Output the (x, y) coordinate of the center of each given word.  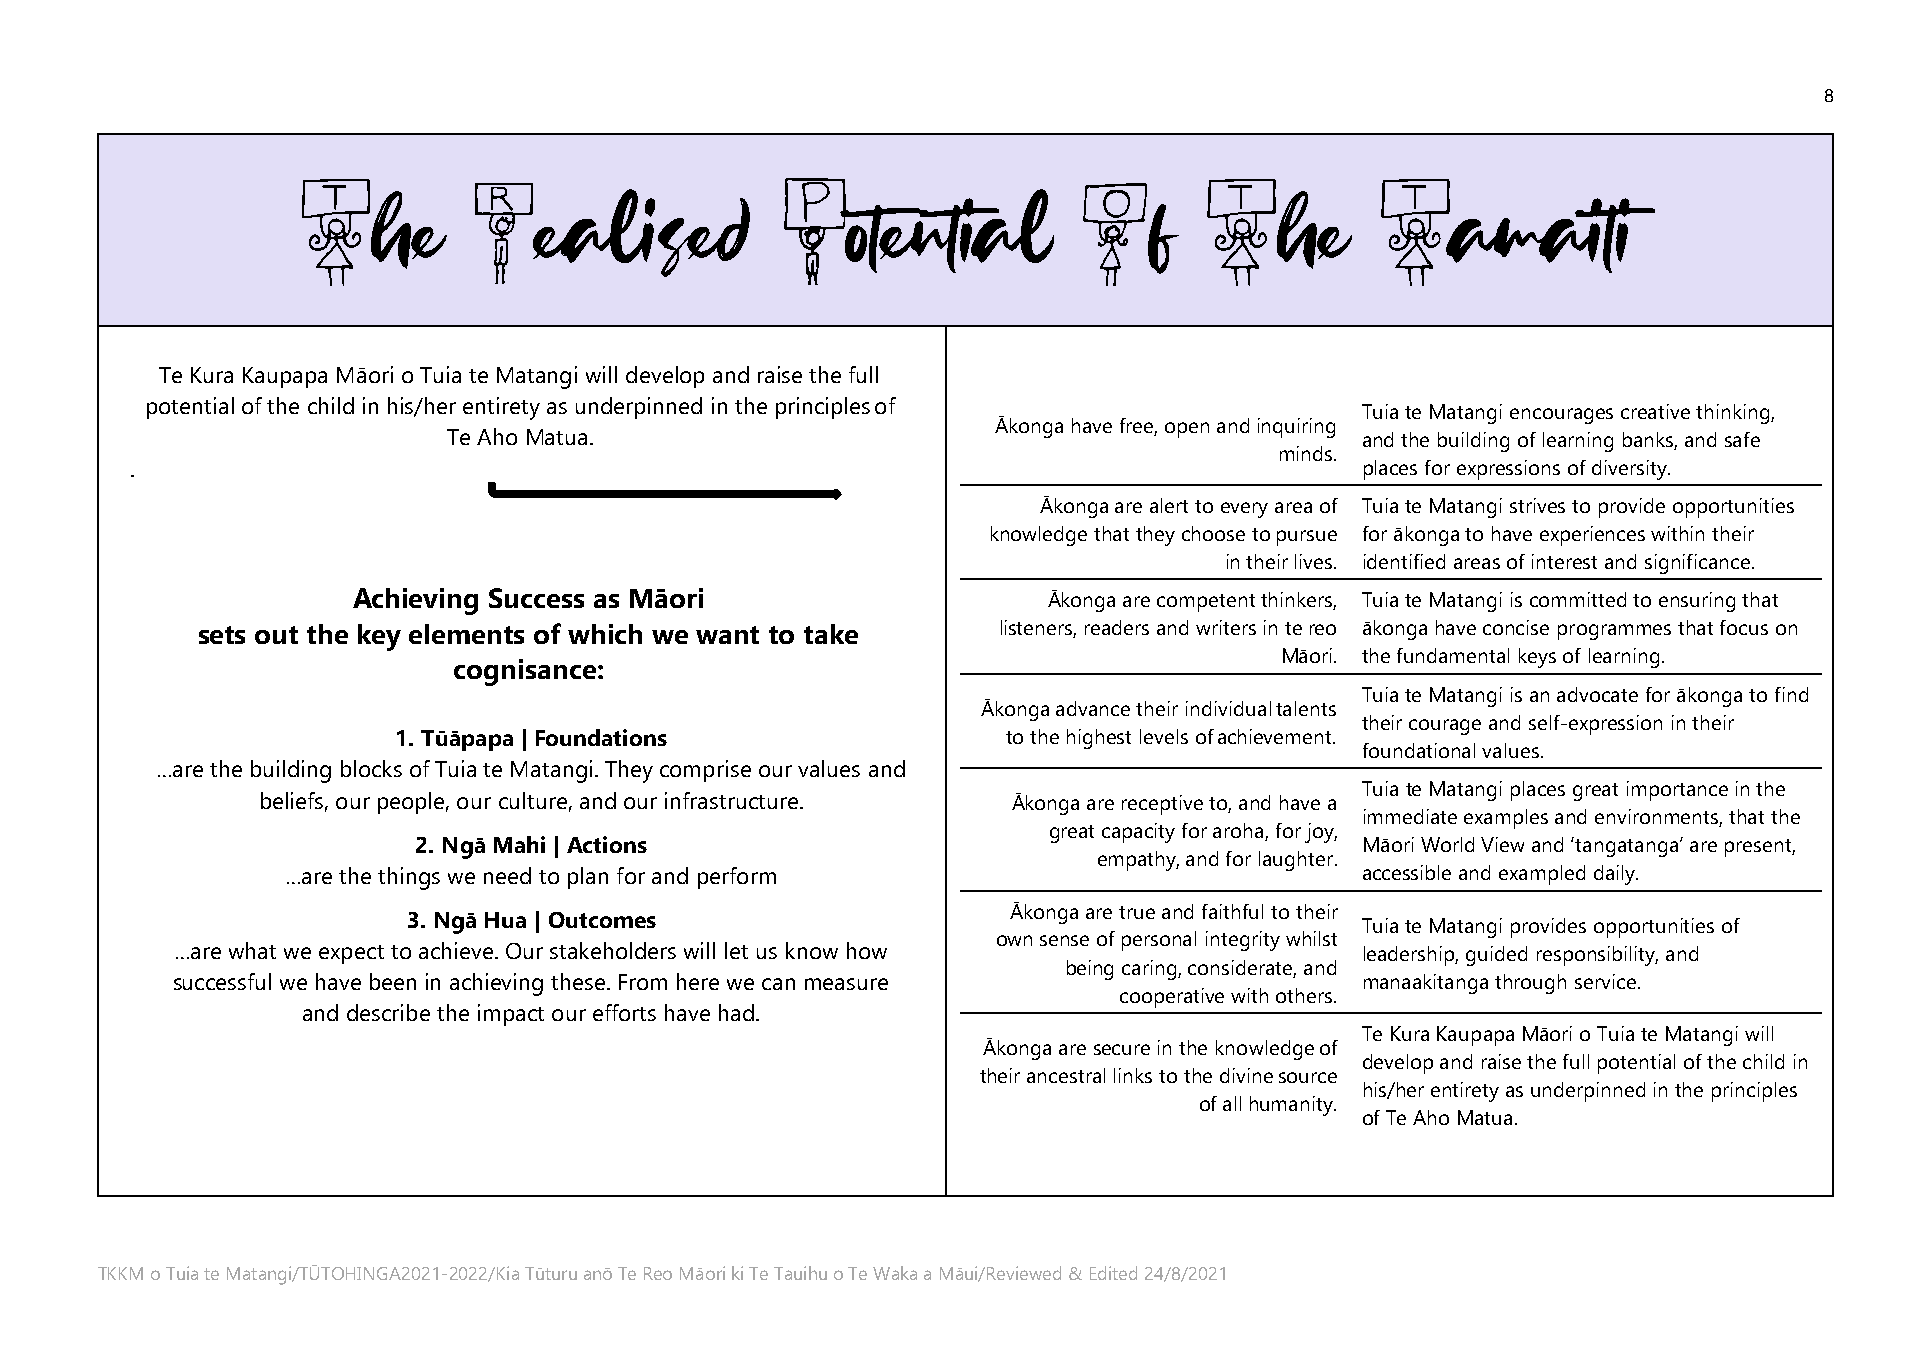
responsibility (1597, 956)
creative (1655, 411)
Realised (612, 233)
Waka (895, 1273)
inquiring (1296, 428)
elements (466, 634)
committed (1578, 599)
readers (1117, 627)
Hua (505, 920)
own (1014, 940)
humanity (1292, 1106)
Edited (1113, 1273)
